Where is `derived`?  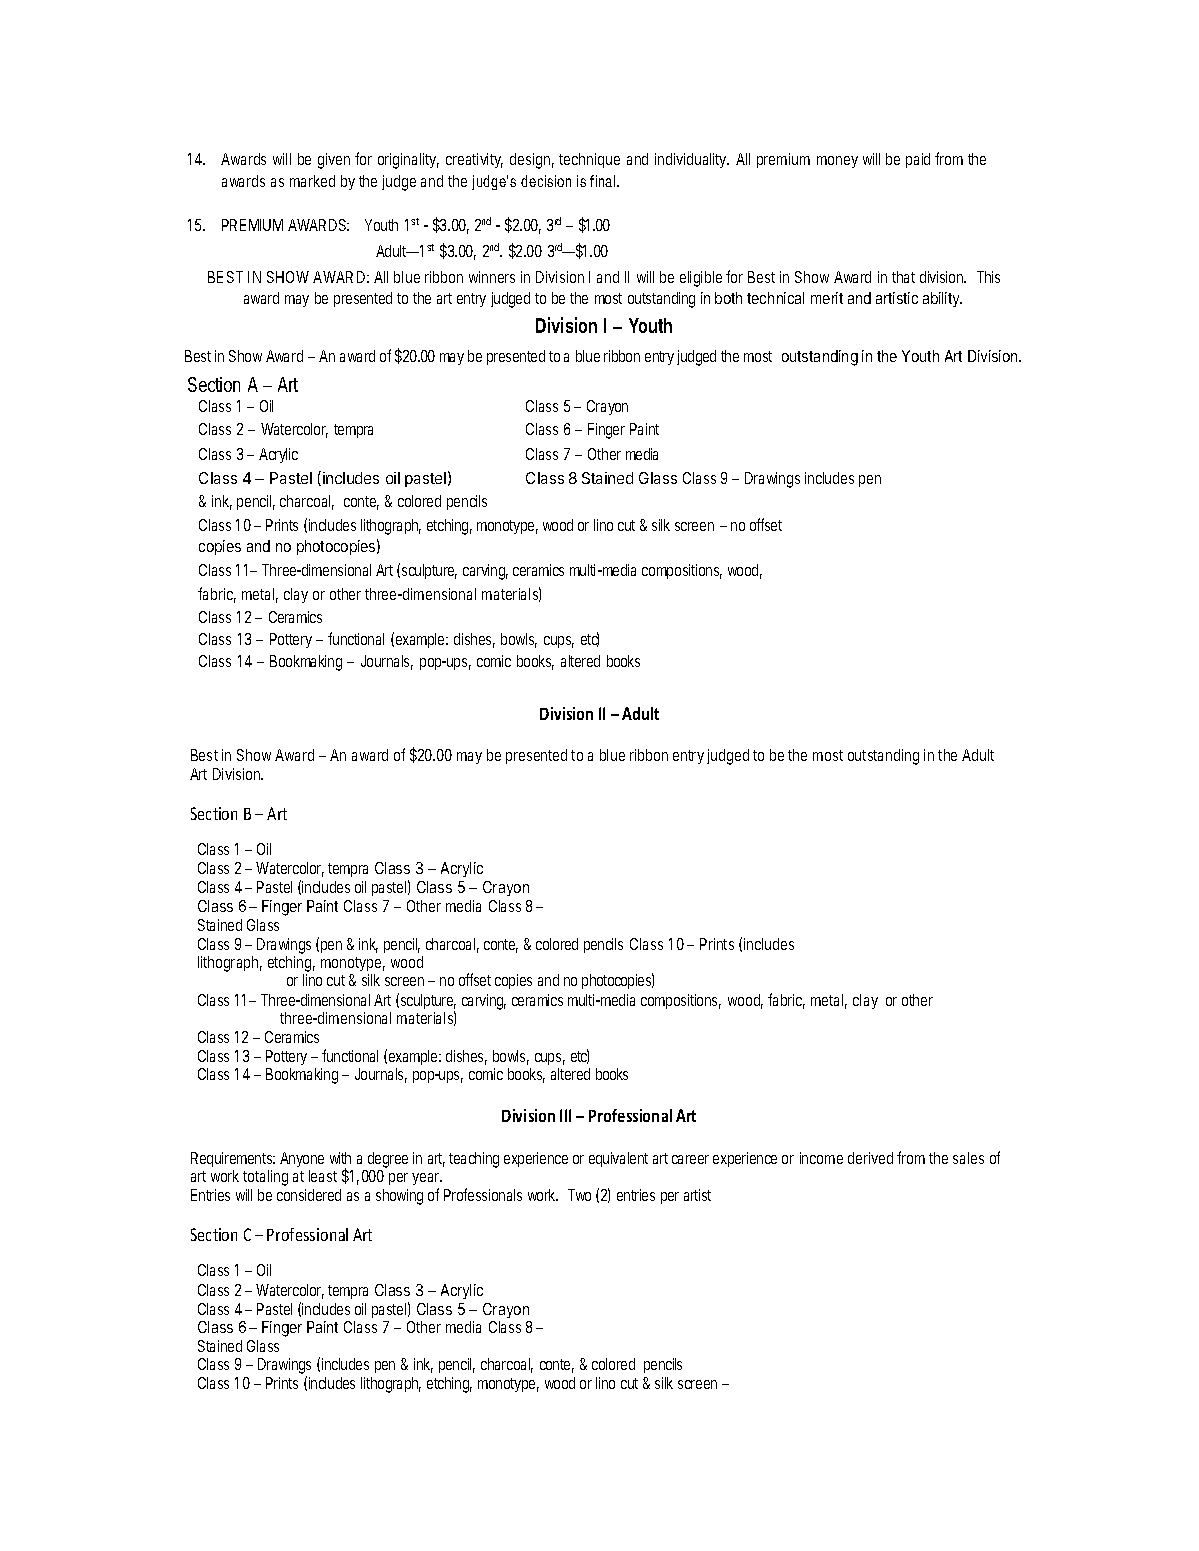 derived is located at coordinates (870, 1158).
